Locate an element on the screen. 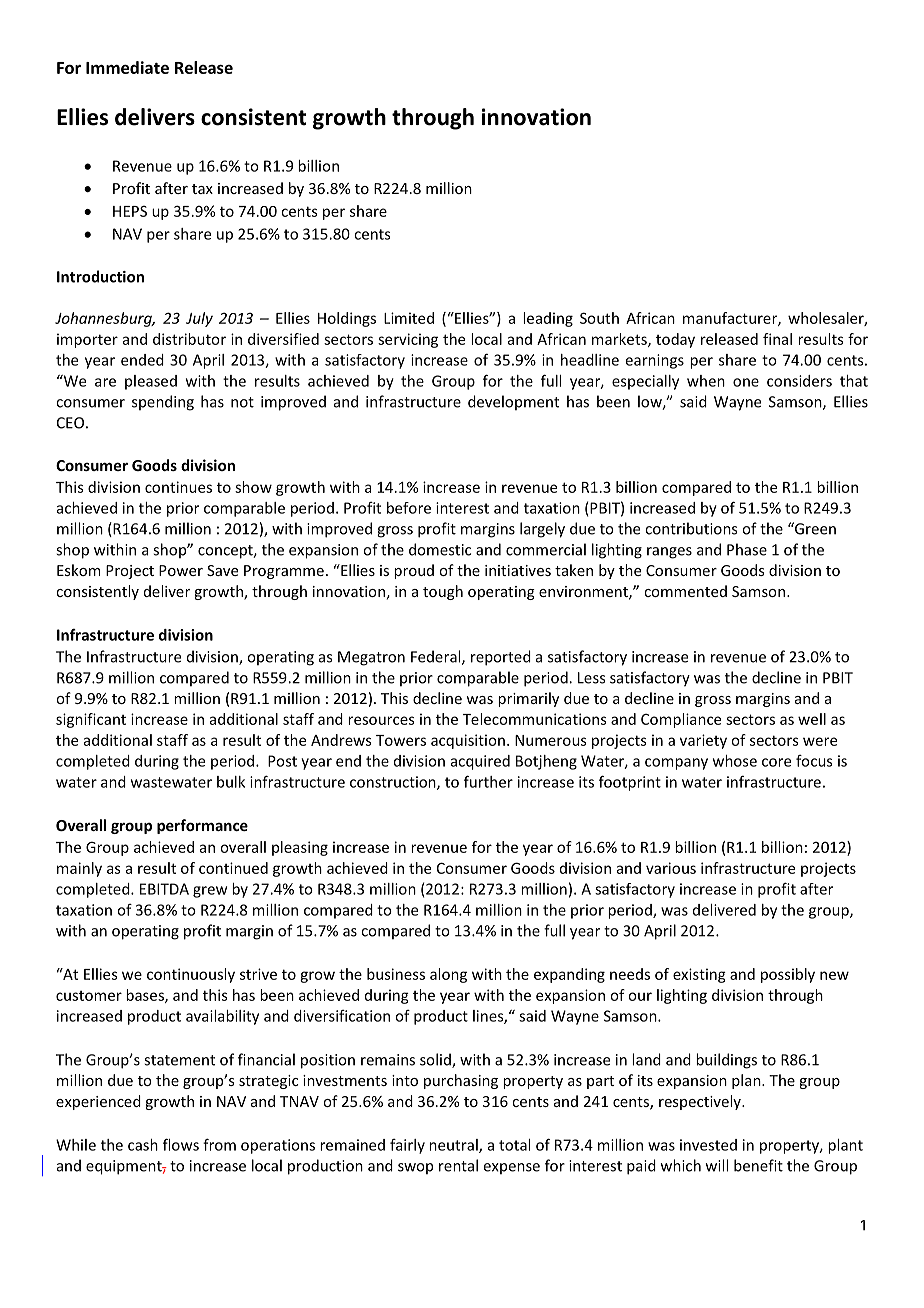  further is located at coordinates (488, 781).
